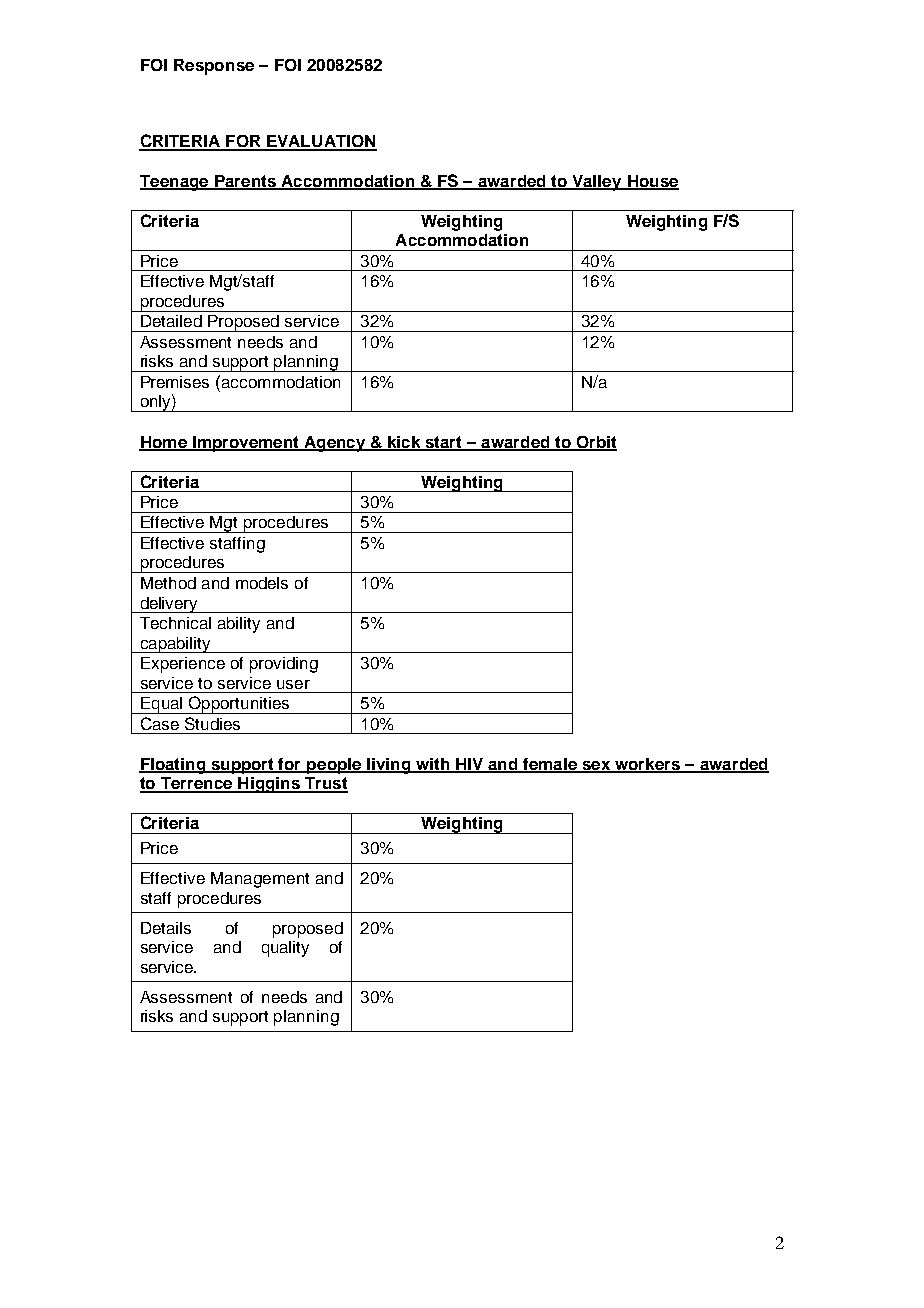 The height and width of the document is (1308, 924). Describe the element at coordinates (595, 443) in the document. I see `Orbit` at that location.
